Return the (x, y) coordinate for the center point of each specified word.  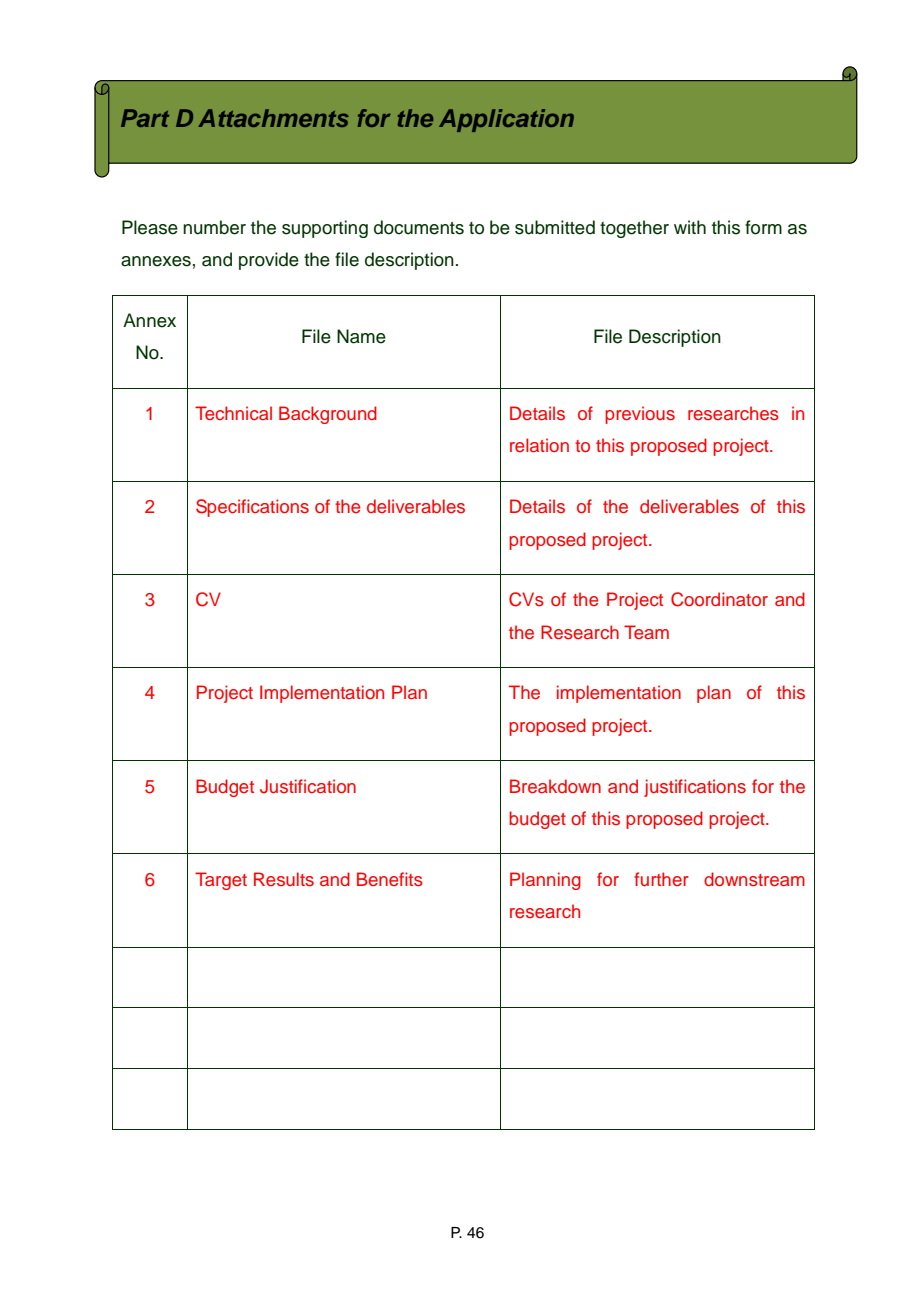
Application (506, 120)
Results (284, 879)
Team (646, 632)
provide (269, 261)
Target (221, 881)
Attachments (273, 118)
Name (361, 336)
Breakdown (555, 786)
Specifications (252, 508)
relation (539, 445)
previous (640, 415)
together (634, 229)
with (690, 227)
